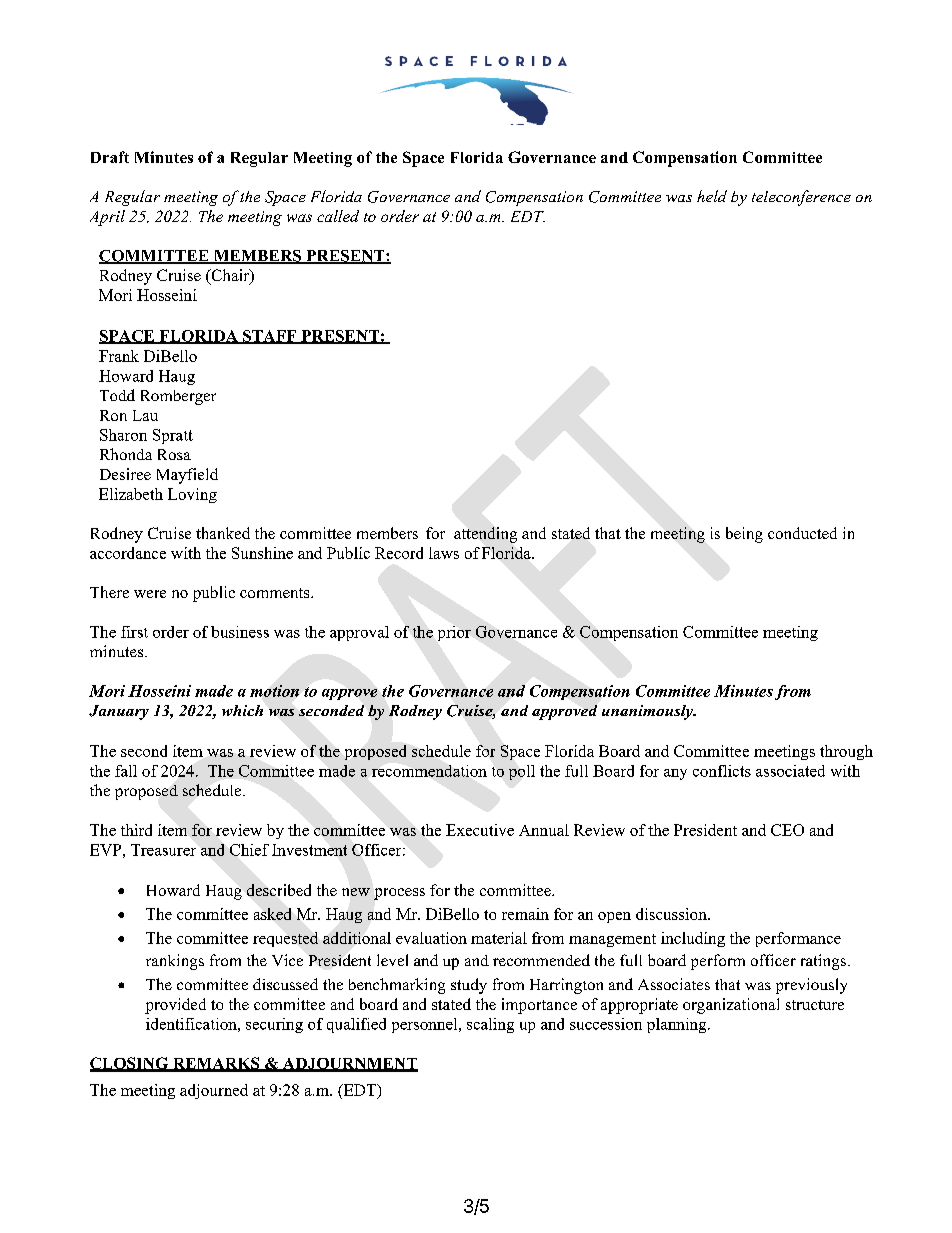 This screenshot has height=1233, width=952. Describe the element at coordinates (444, 553) in the screenshot. I see `laws` at that location.
